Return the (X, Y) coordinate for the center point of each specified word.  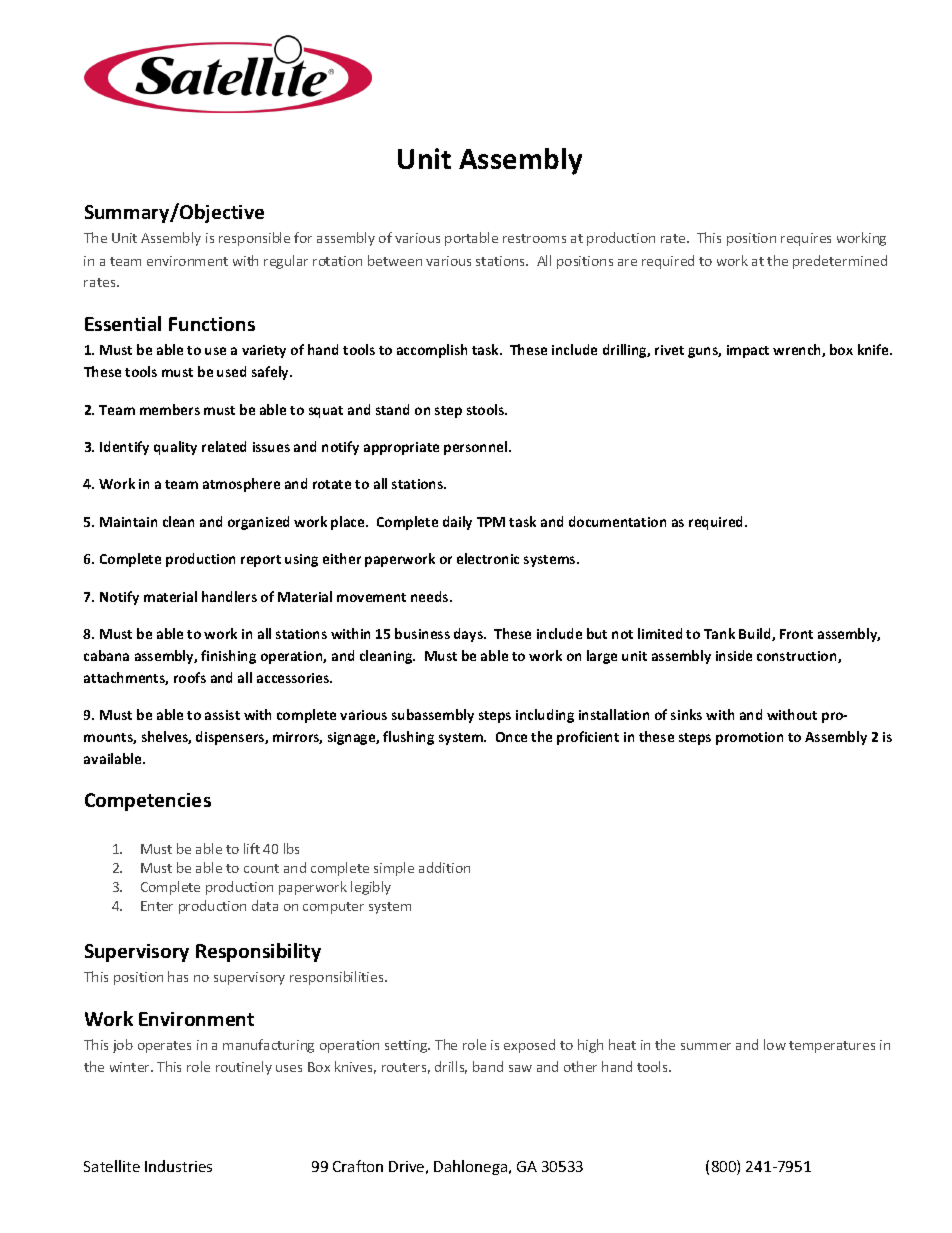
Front (796, 634)
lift (252, 848)
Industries (178, 1166)
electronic (488, 558)
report (261, 561)
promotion (749, 738)
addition (444, 867)
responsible (254, 239)
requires (806, 239)
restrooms (534, 238)
